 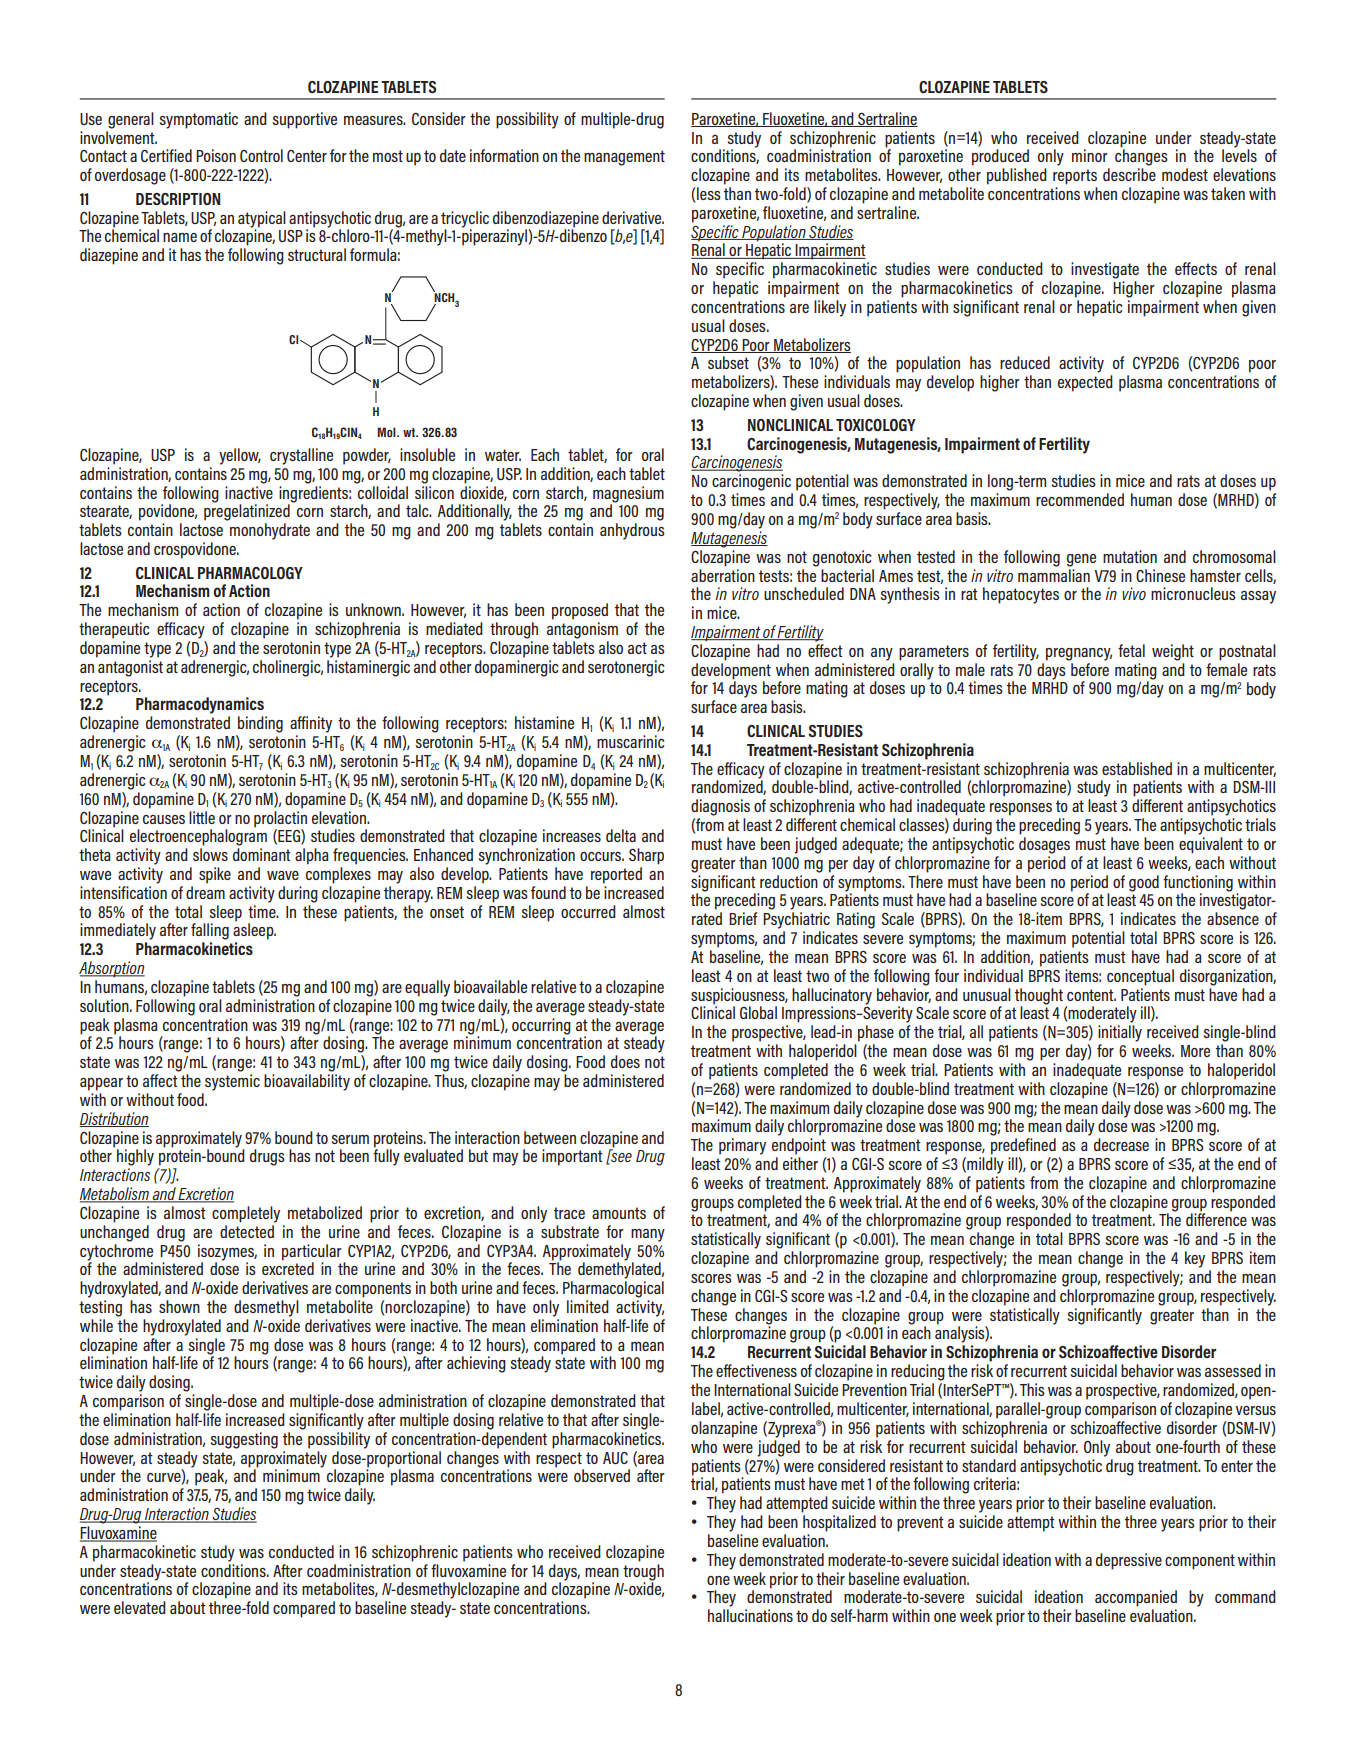 What do you see at coordinates (624, 158) in the page?
I see `management` at bounding box center [624, 158].
